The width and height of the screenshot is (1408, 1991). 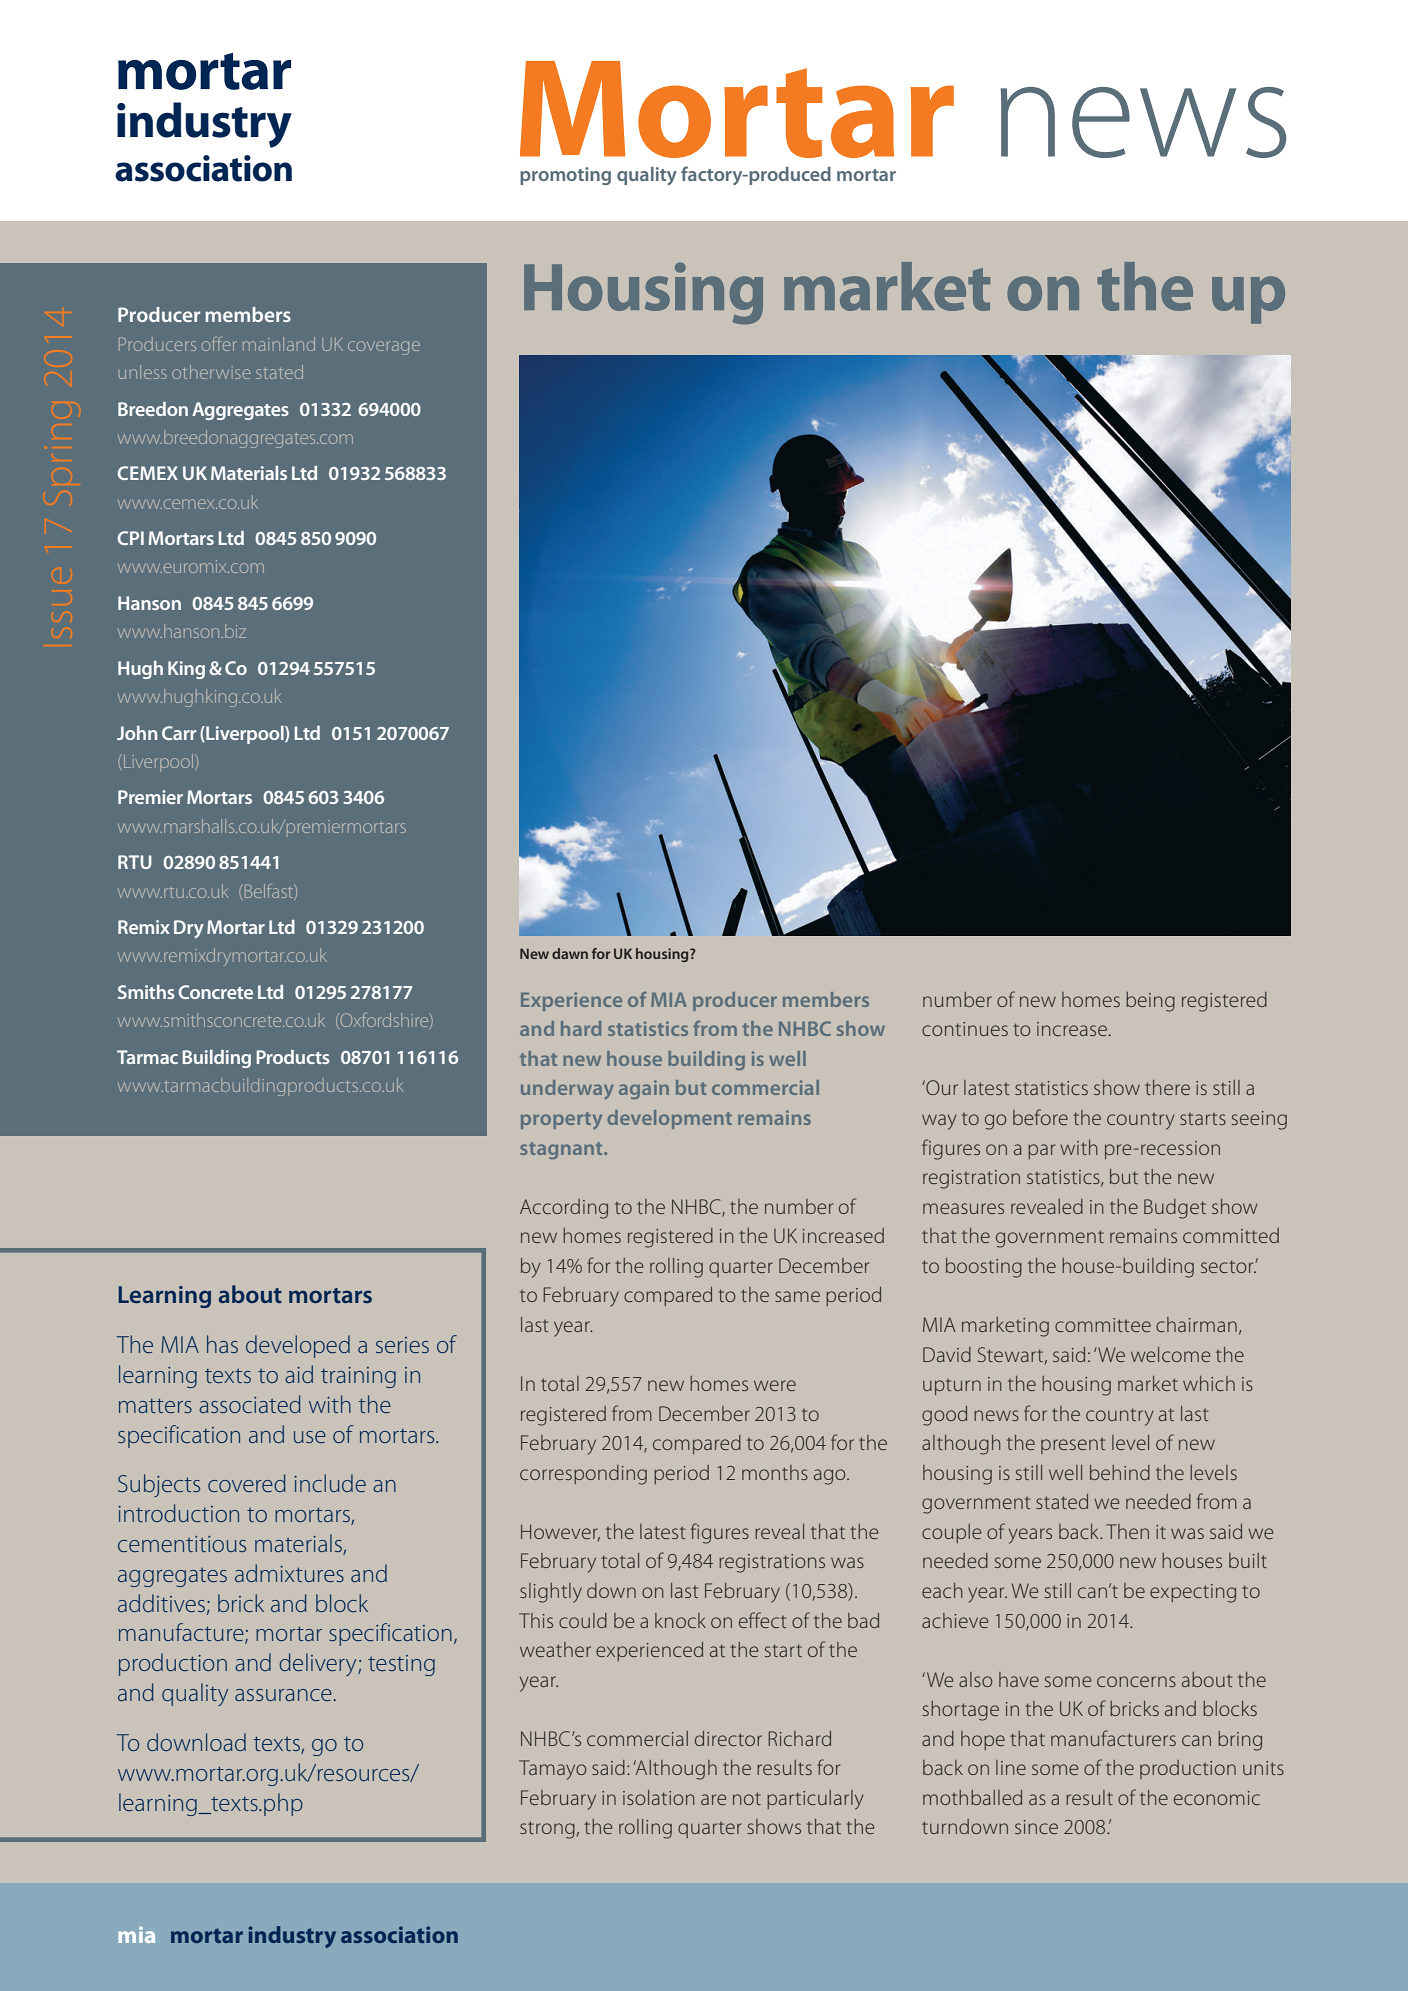 I want to click on dawn, so click(x=570, y=953).
